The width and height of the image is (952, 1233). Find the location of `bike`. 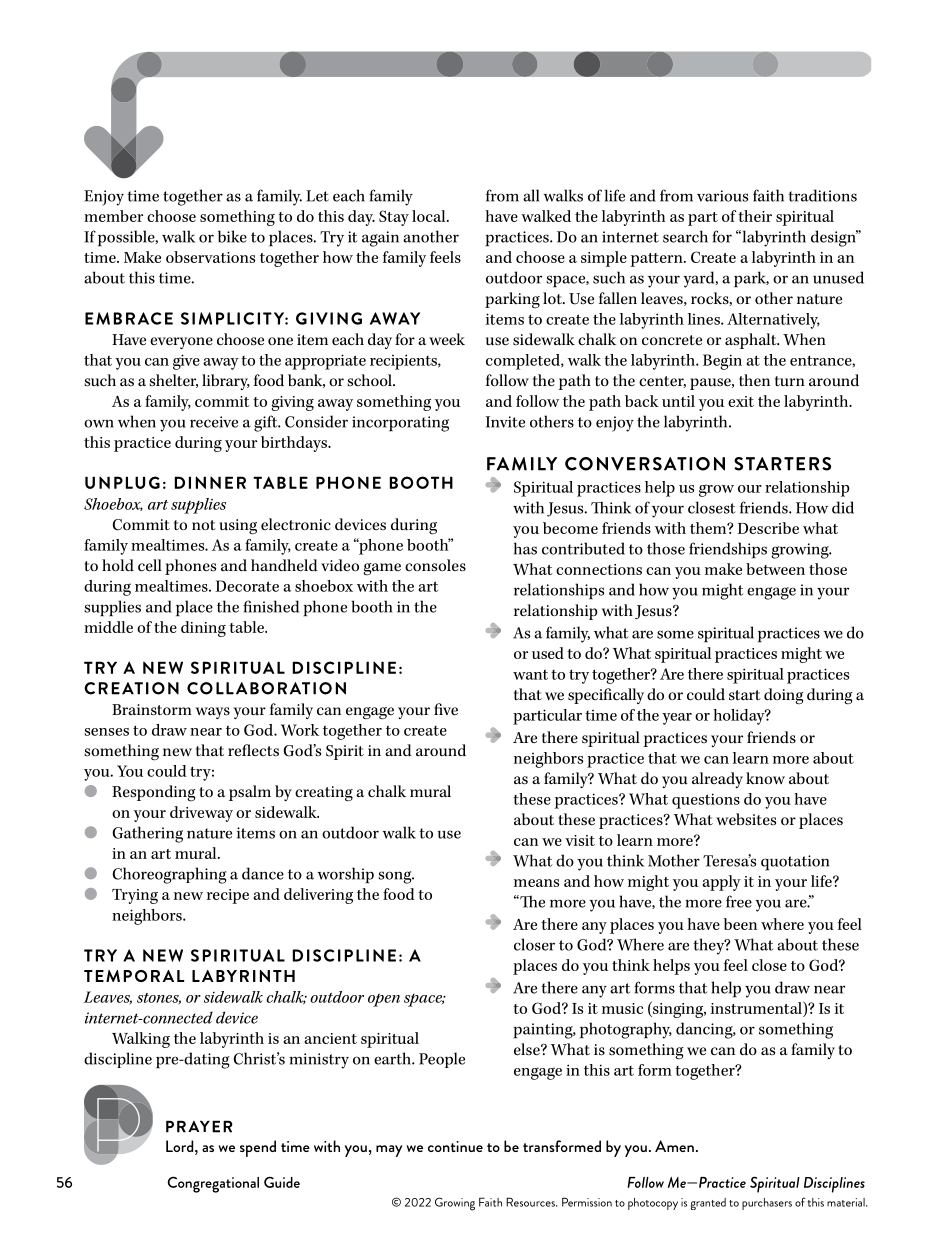

bike is located at coordinates (232, 236).
